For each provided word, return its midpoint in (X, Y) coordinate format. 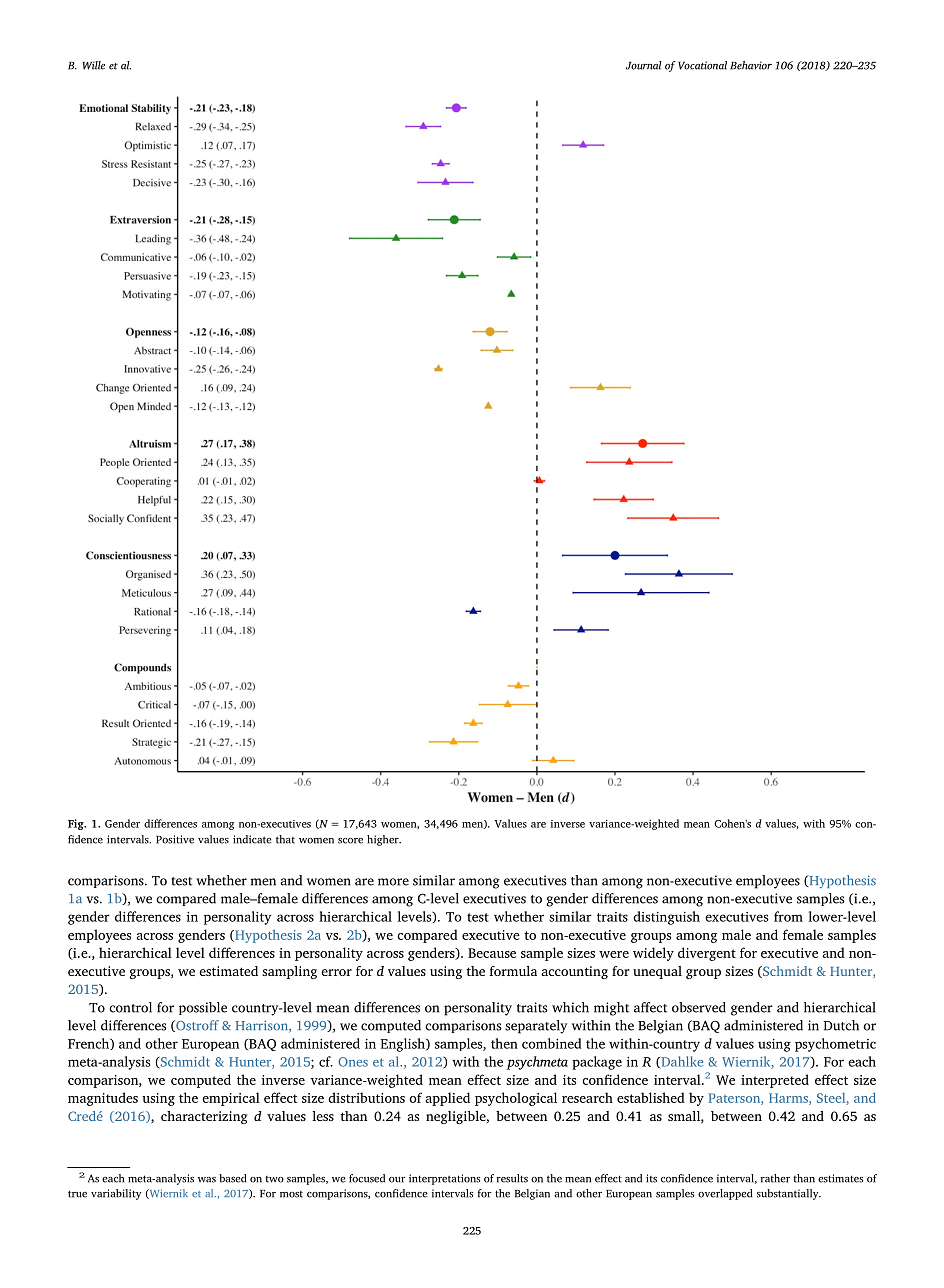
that (285, 839)
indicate (252, 839)
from (788, 916)
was (207, 1180)
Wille (94, 65)
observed (699, 1007)
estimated (228, 971)
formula (513, 971)
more (393, 882)
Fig (77, 824)
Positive (175, 839)
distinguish (666, 918)
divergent (707, 954)
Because (492, 953)
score (350, 841)
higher (384, 840)
